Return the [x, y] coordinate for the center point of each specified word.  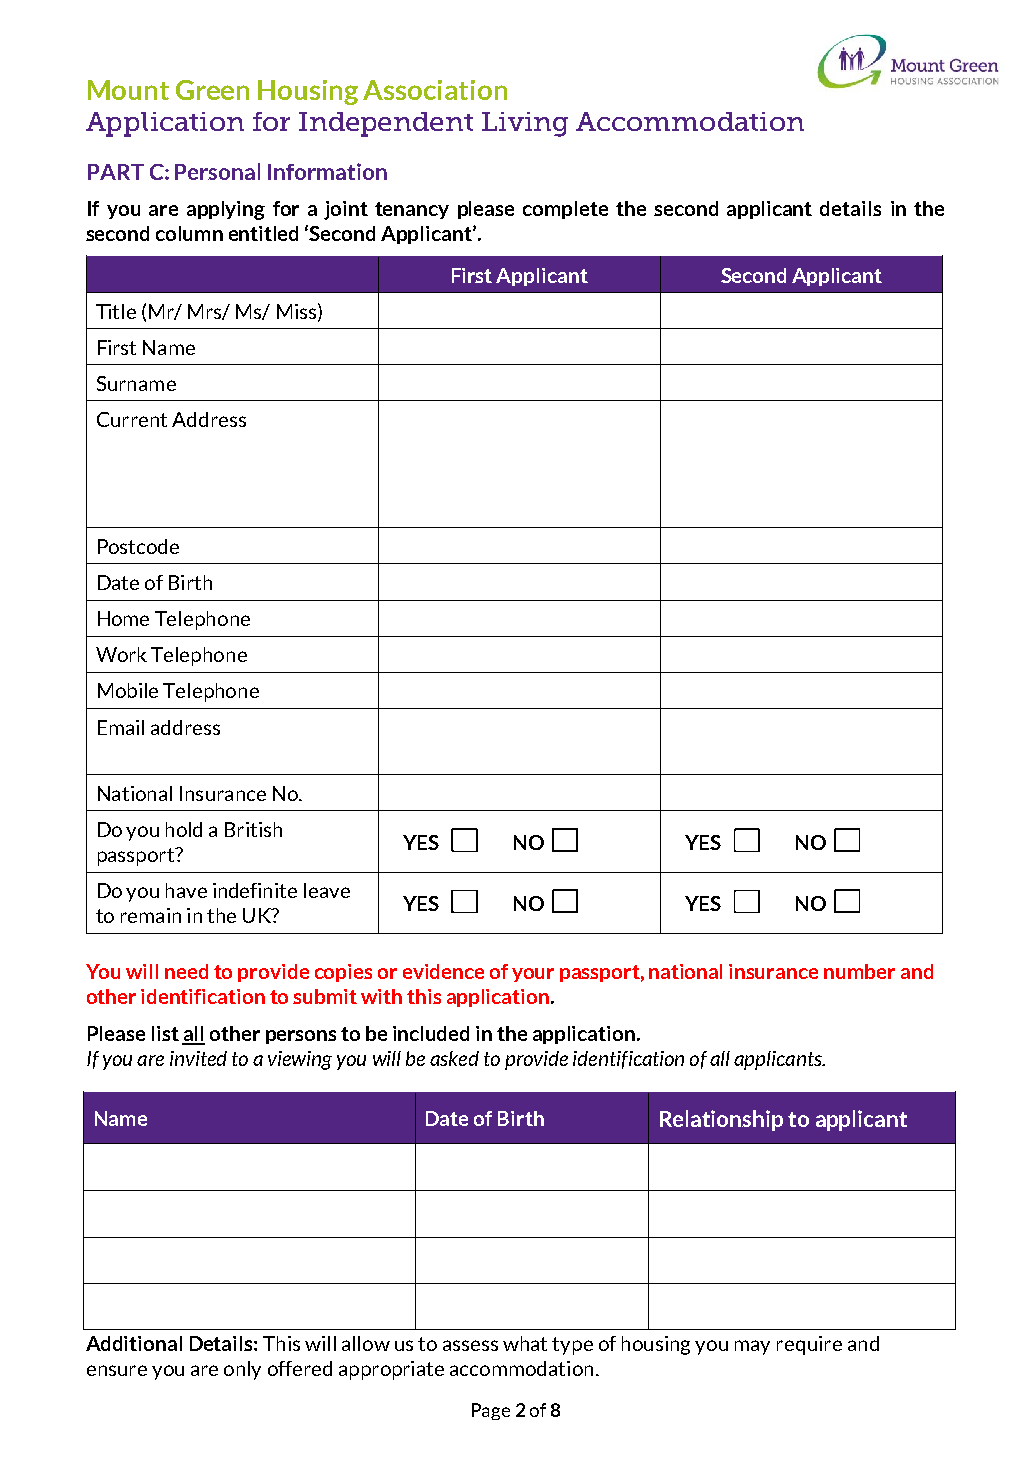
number [859, 971]
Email [121, 727]
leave [327, 890]
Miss [296, 311]
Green [212, 90]
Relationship [721, 1120]
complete [565, 210]
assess [470, 1345]
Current [132, 419]
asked [454, 1058]
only [242, 1370]
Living [525, 124]
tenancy [412, 210]
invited [198, 1058]
